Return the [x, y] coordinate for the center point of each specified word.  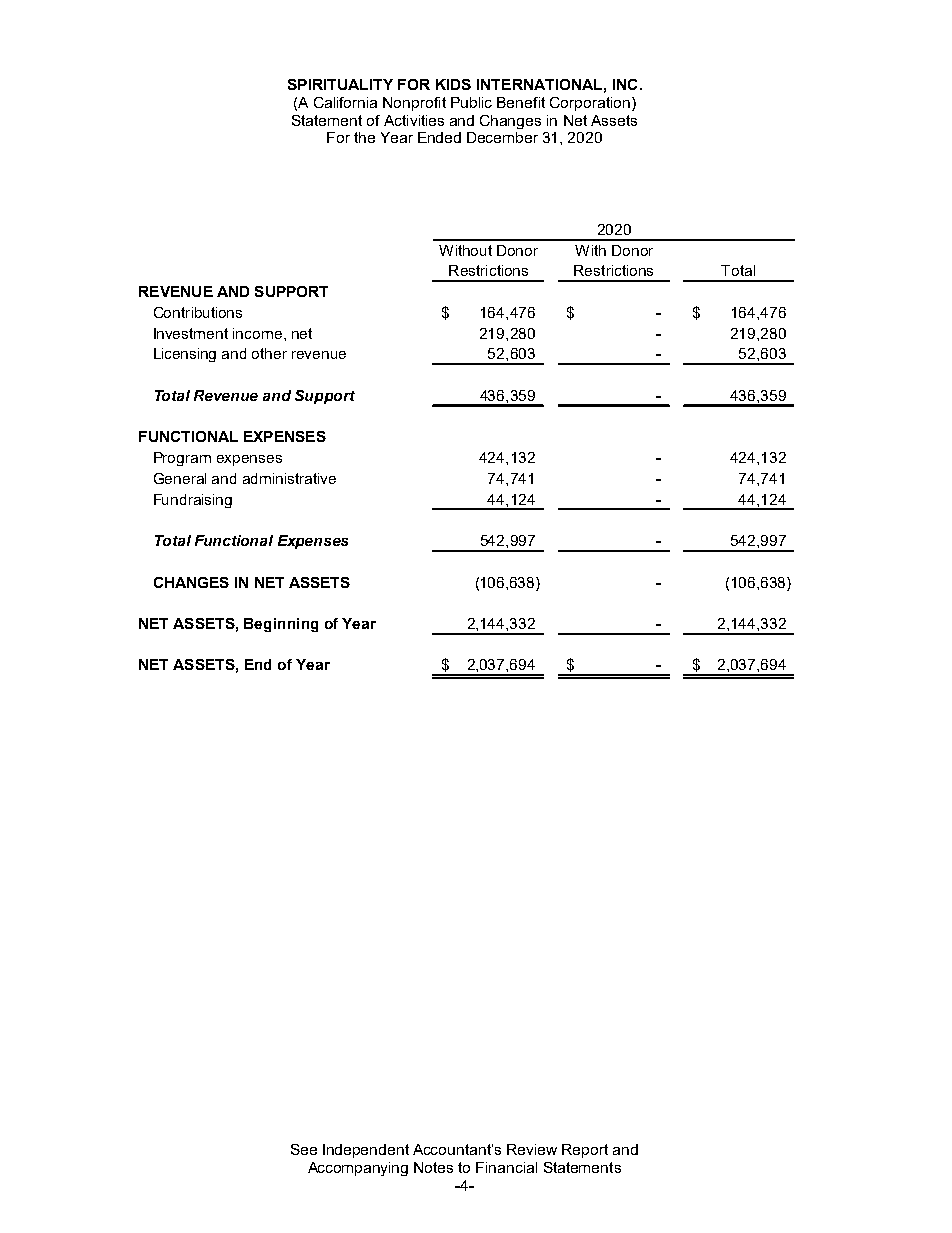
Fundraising [193, 501]
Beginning [281, 625]
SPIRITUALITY [340, 84]
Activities [414, 120]
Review [532, 1149]
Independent [366, 1151]
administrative [289, 478]
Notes [433, 1167]
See [304, 1149]
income [259, 333]
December [502, 137]
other [269, 353]
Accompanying [358, 1169]
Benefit [521, 102]
